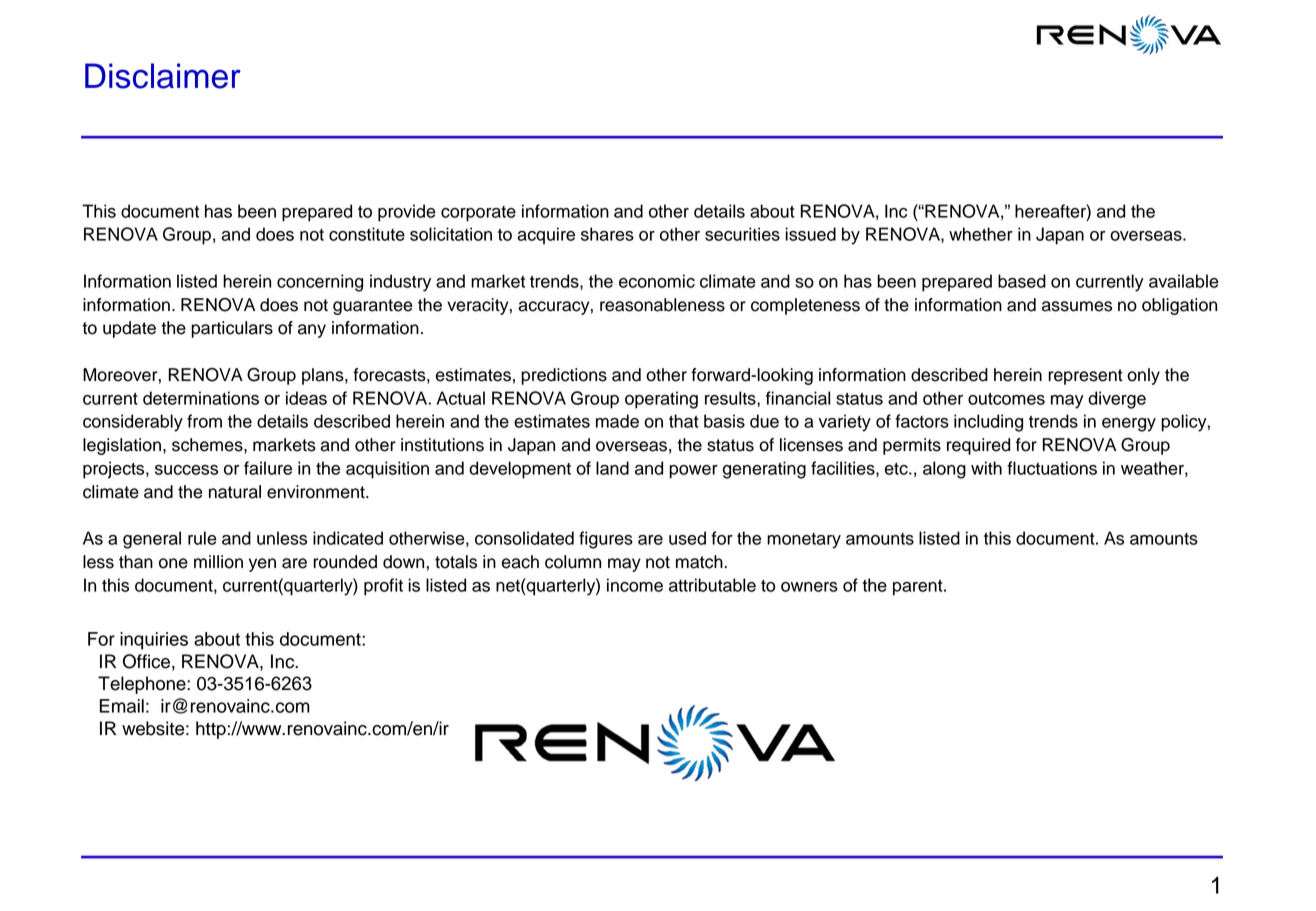 The height and width of the screenshot is (911, 1316). I want to click on corporate, so click(478, 214).
